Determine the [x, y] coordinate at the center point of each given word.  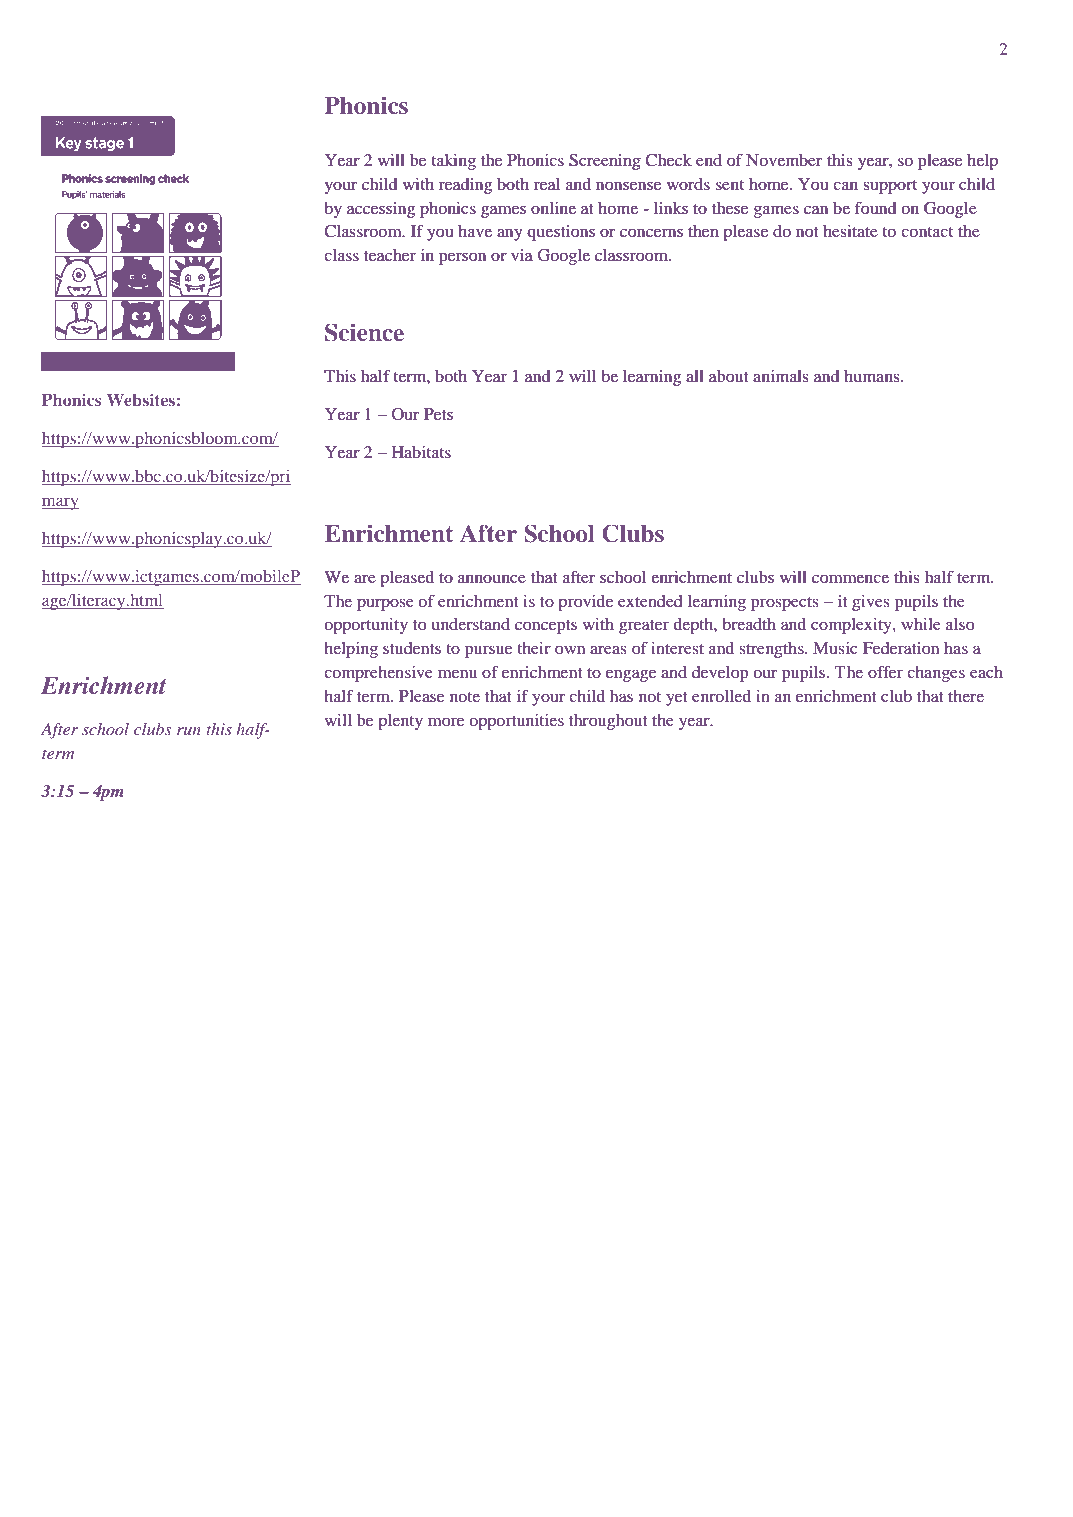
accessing [381, 210]
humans [873, 376]
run [189, 731]
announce [492, 578]
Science [364, 332]
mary [60, 504]
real [547, 184]
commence [850, 578]
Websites [141, 400]
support [890, 187]
